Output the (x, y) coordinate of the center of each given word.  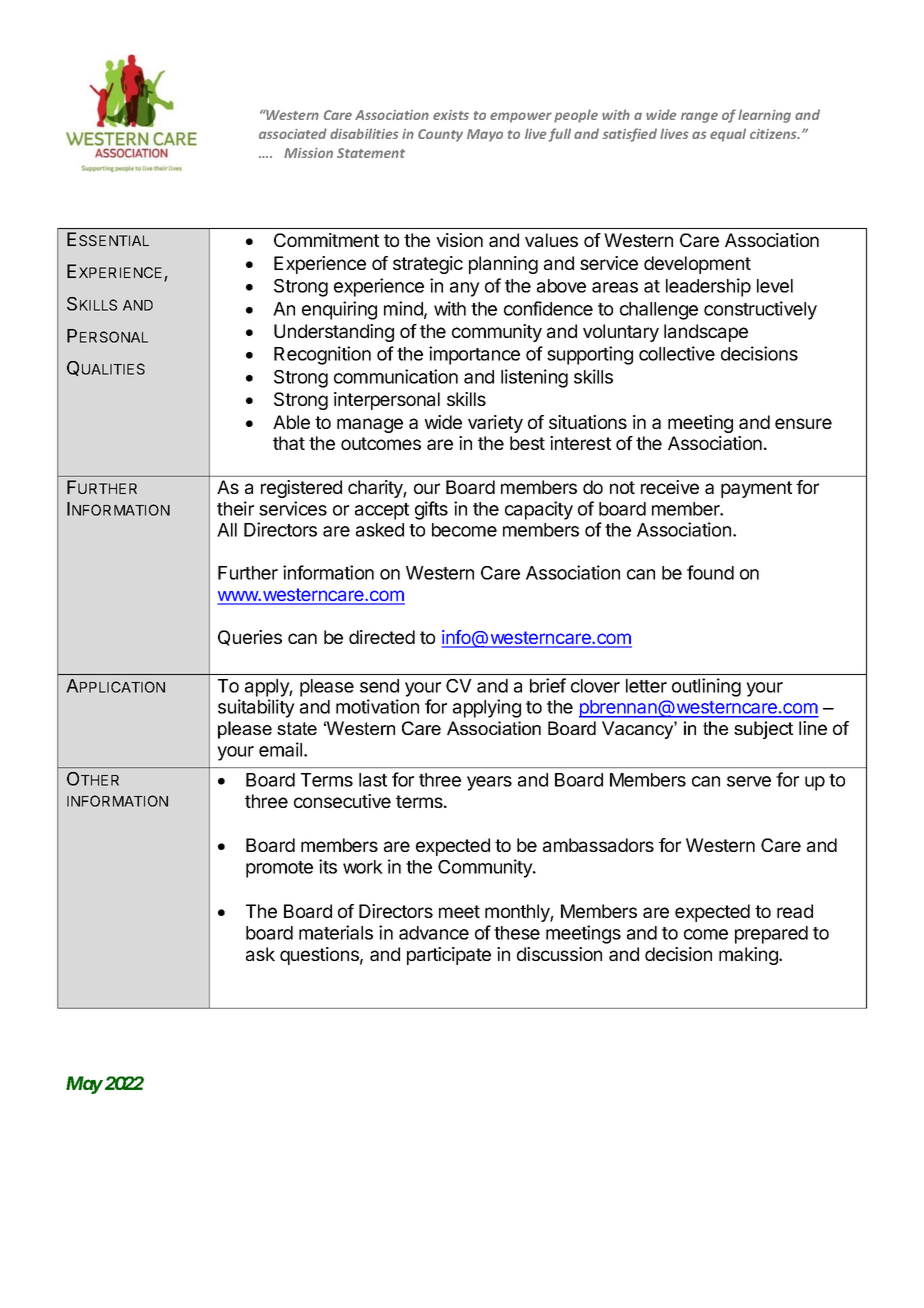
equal (728, 135)
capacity (539, 510)
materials (336, 932)
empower (521, 117)
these (517, 933)
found (710, 572)
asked (380, 530)
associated (293, 133)
